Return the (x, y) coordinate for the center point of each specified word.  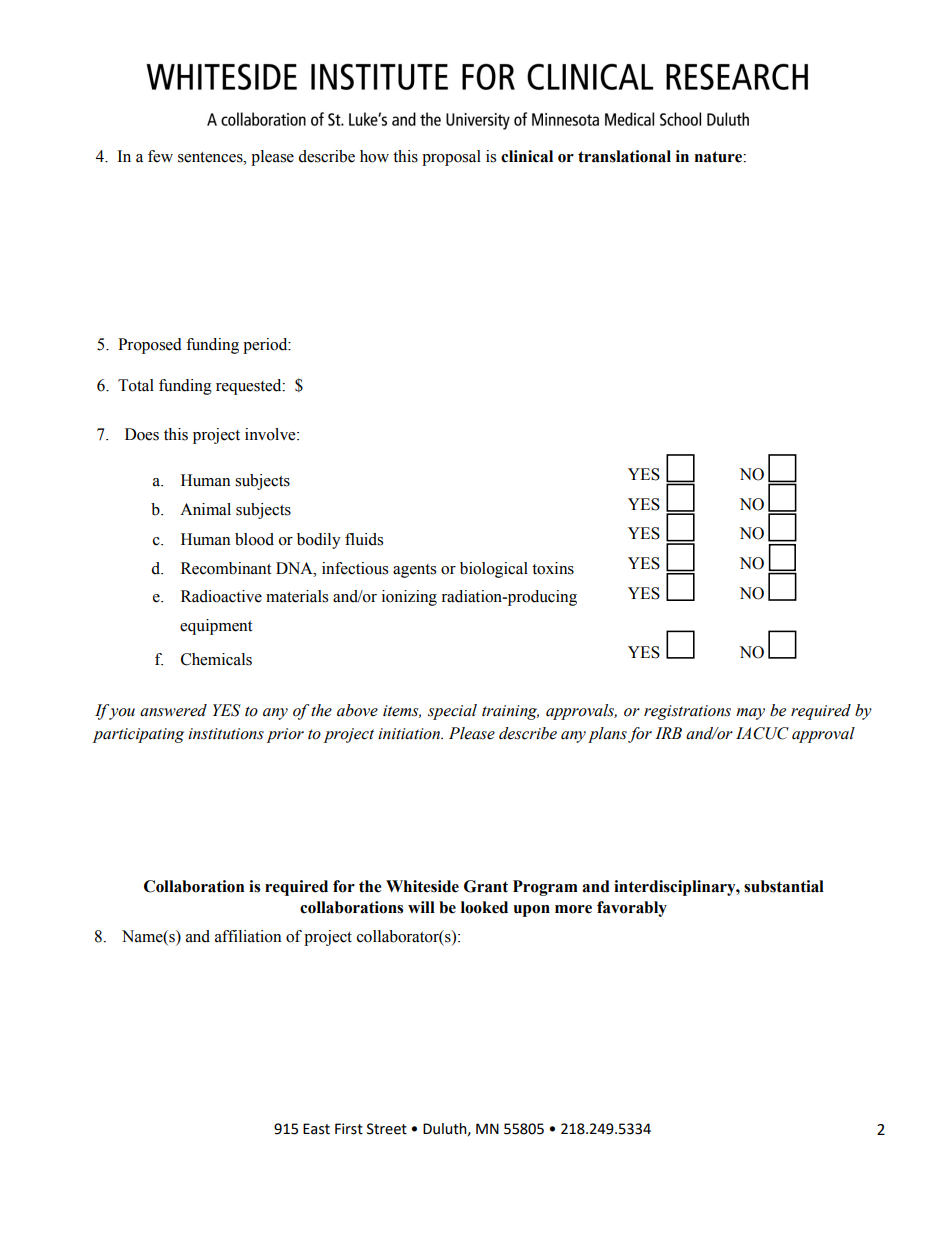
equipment (216, 627)
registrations (687, 712)
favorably (632, 909)
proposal (451, 158)
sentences (211, 157)
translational (624, 156)
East (316, 1129)
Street (387, 1129)
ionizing (409, 598)
